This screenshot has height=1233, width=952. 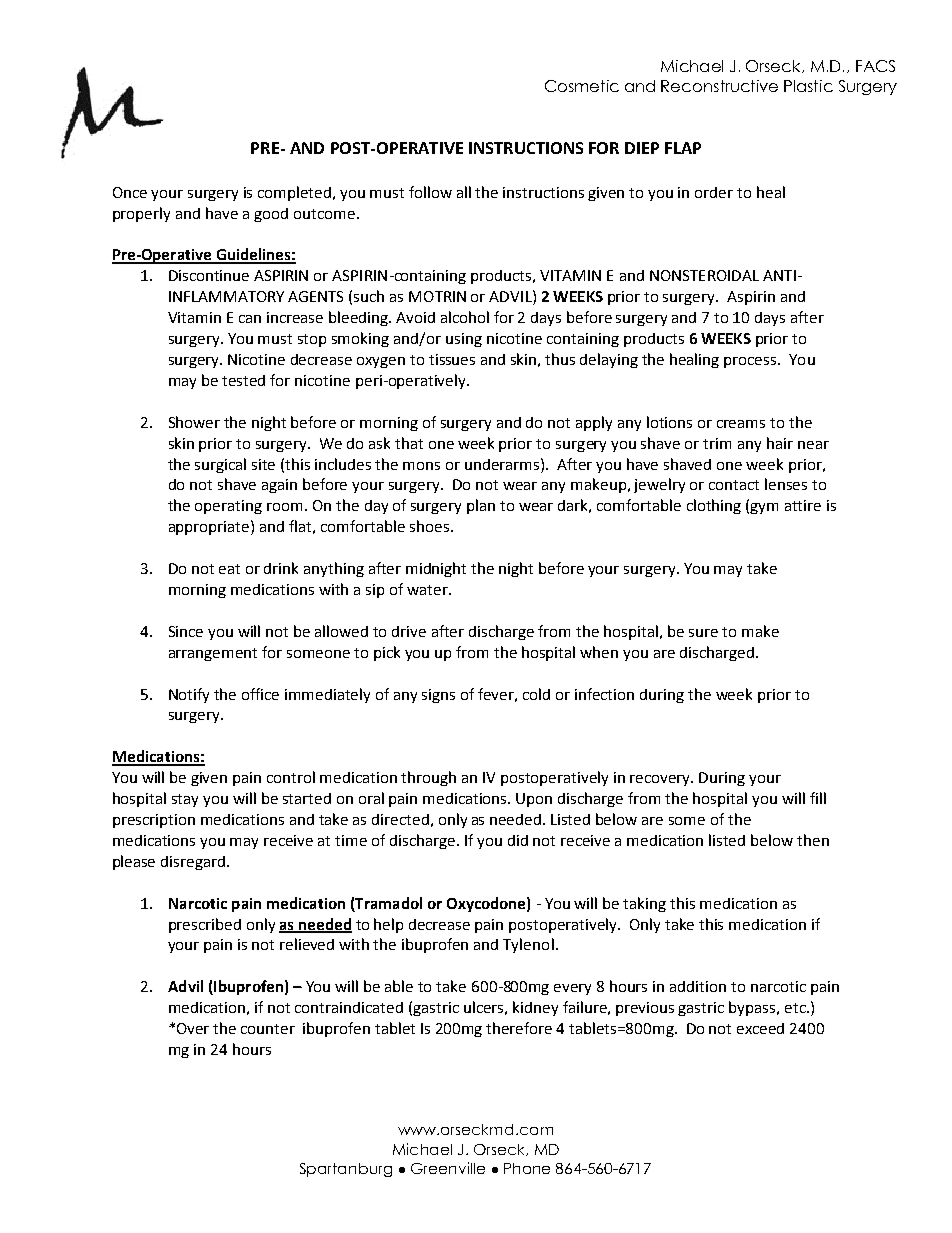 What do you see at coordinates (186, 631) in the screenshot?
I see `Since` at bounding box center [186, 631].
